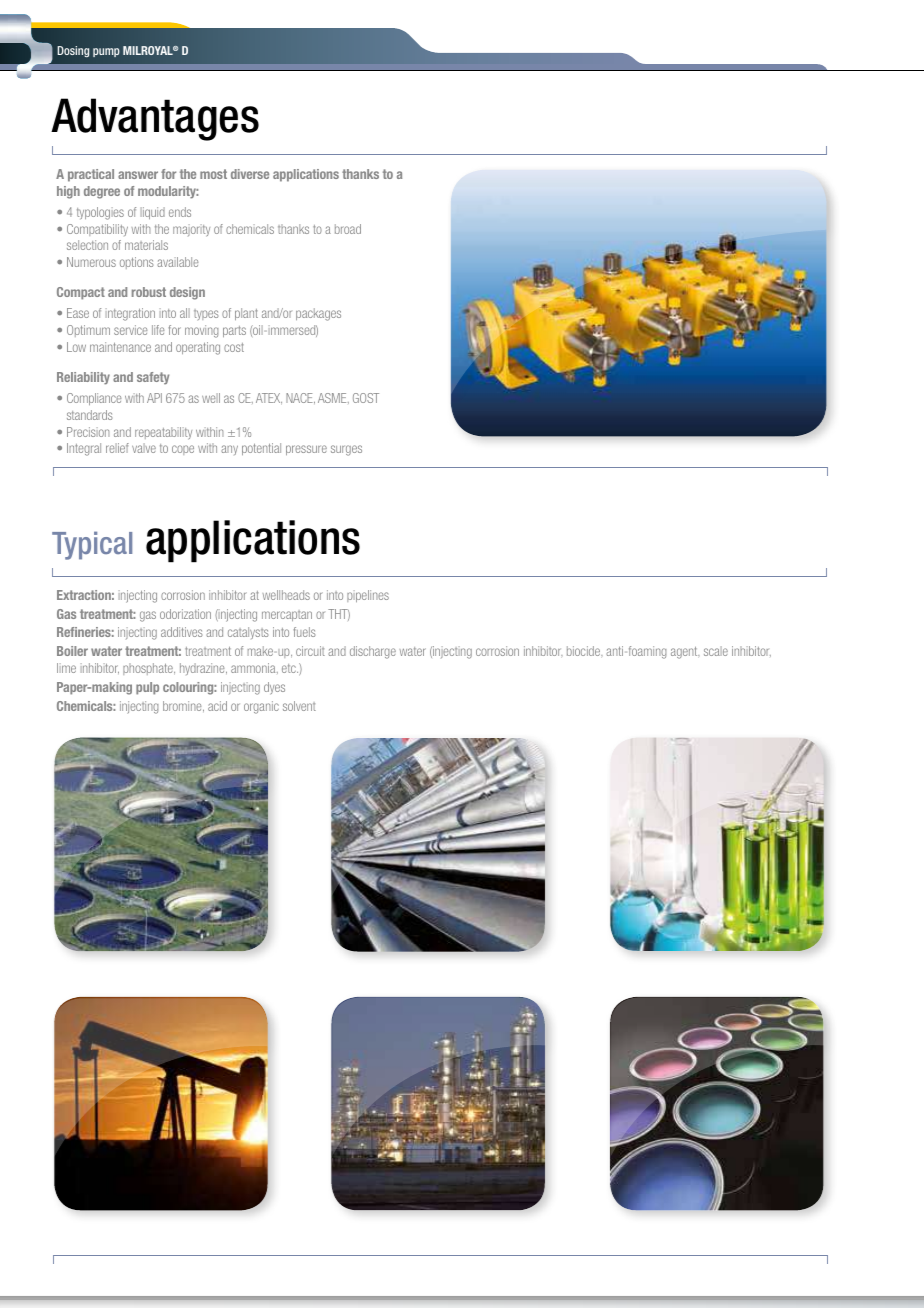 Image resolution: width=924 pixels, height=1308 pixels. What do you see at coordinates (250, 174) in the screenshot?
I see `diverse` at bounding box center [250, 174].
